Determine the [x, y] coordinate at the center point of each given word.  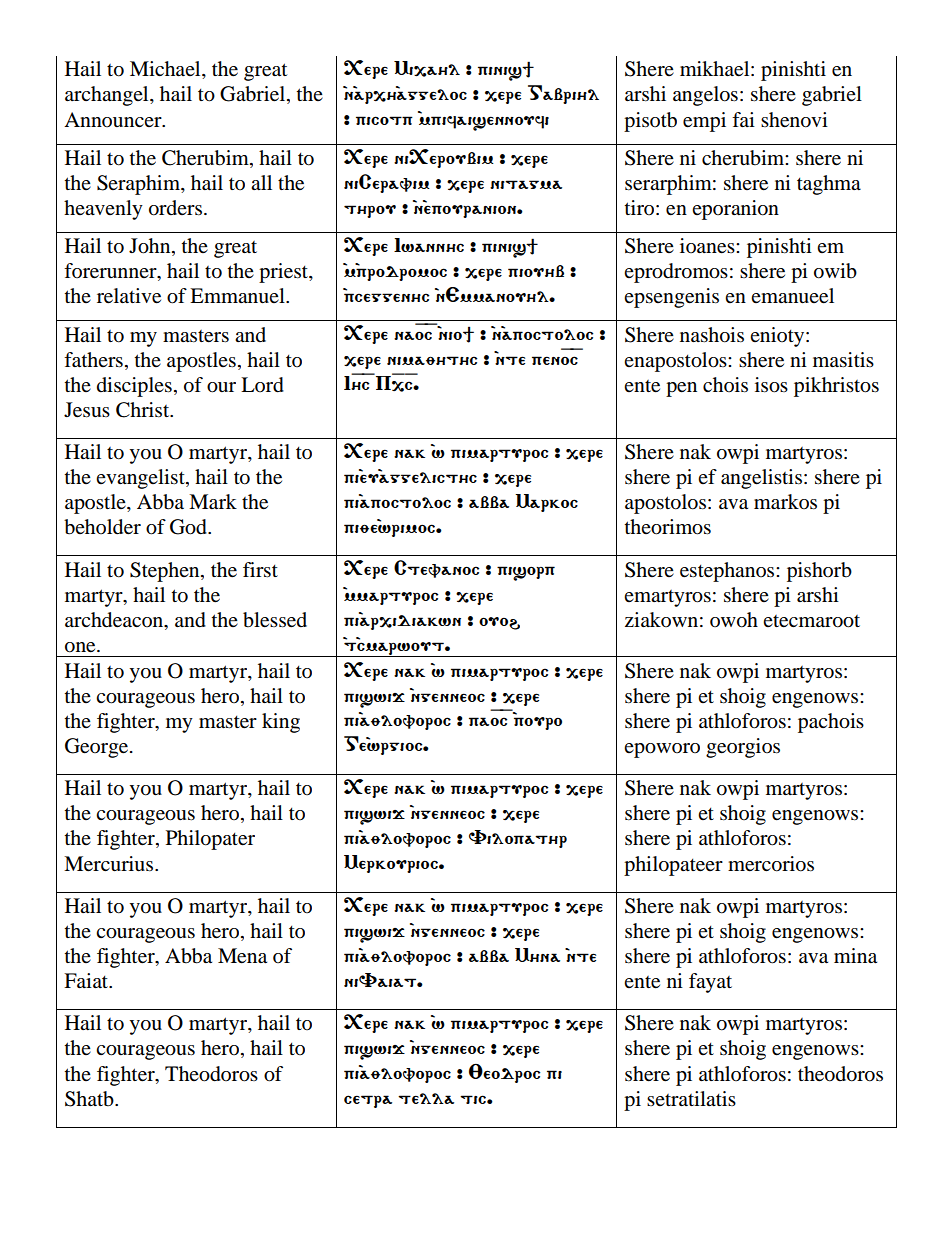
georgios [743, 748]
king [281, 723]
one [81, 647]
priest [284, 273]
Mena [242, 956]
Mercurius [110, 864]
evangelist [141, 479]
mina [855, 956]
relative [129, 296]
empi [704, 122]
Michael [166, 70]
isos [771, 385]
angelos [705, 96]
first [260, 570]
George [98, 748]
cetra [368, 1101]
